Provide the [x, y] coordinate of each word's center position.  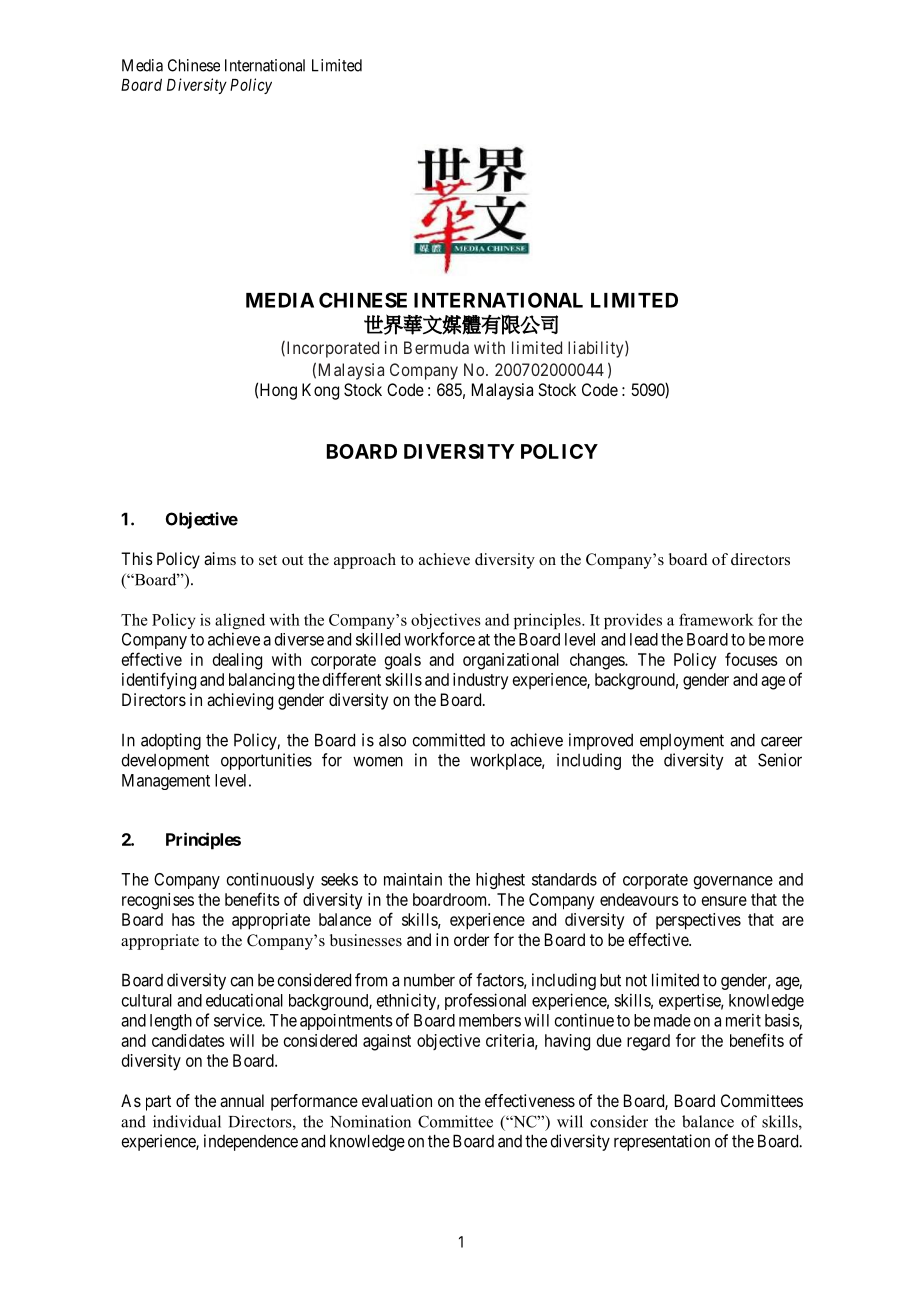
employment [682, 742]
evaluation [397, 1100]
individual [187, 1121]
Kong [320, 391]
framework [716, 619]
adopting [171, 741]
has [183, 919]
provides [633, 621]
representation [662, 1142]
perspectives [698, 921]
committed [448, 740]
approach [365, 561]
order [471, 939]
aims [220, 558]
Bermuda [436, 347]
